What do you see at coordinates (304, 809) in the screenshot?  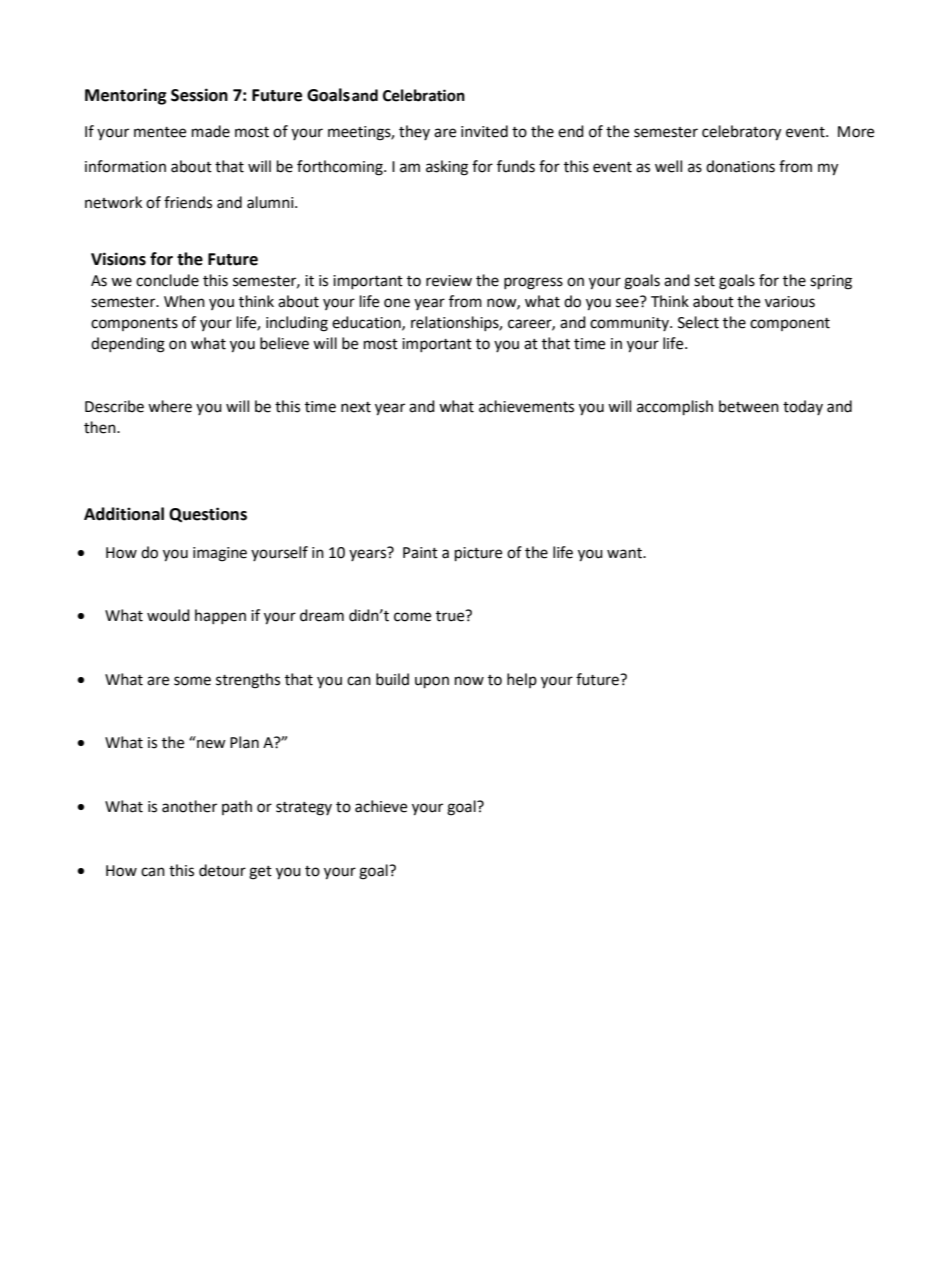 I see `strategy` at bounding box center [304, 809].
